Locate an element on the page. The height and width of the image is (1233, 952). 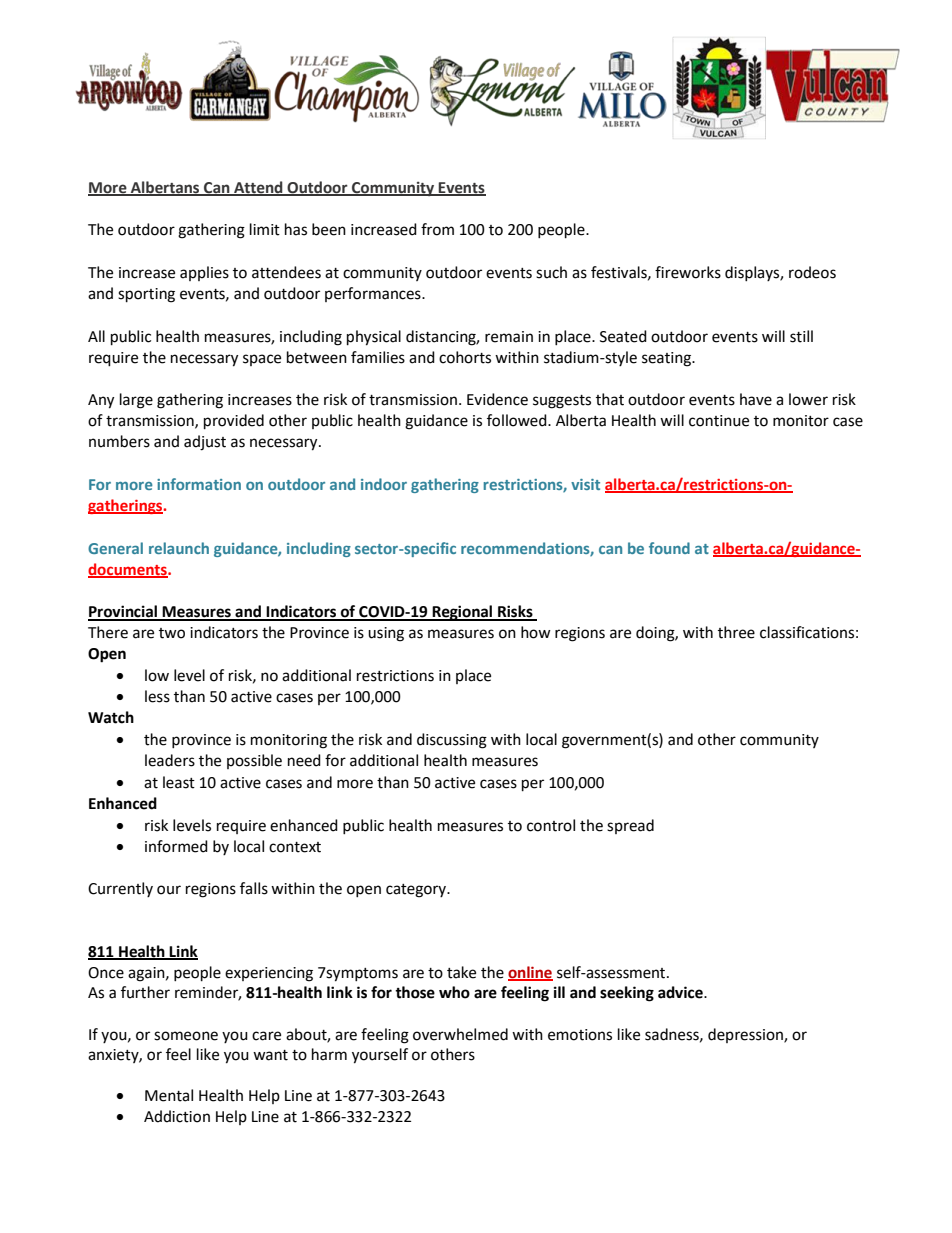
spread is located at coordinates (630, 826).
